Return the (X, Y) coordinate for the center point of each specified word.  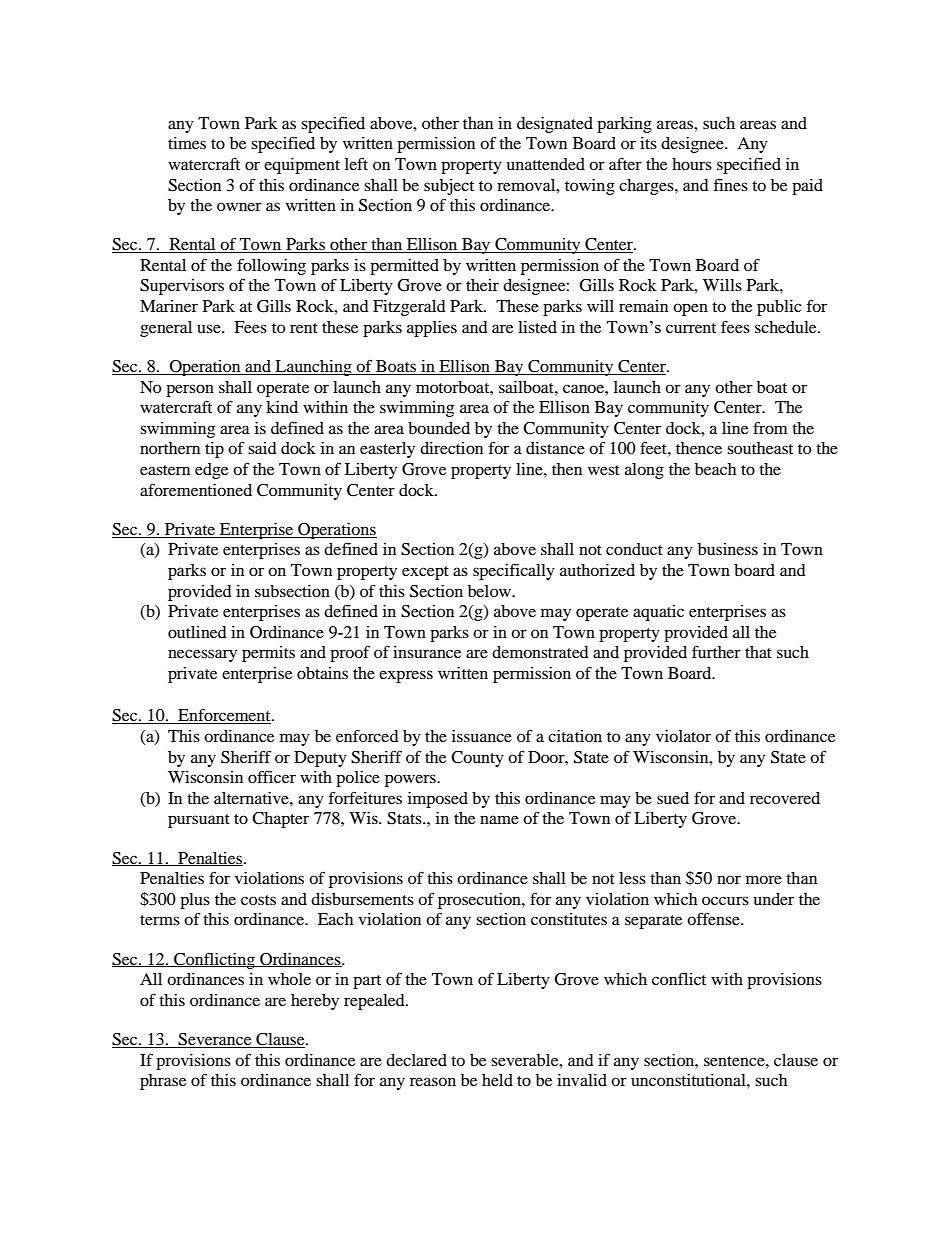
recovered (785, 798)
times (187, 143)
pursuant (199, 821)
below (491, 591)
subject (449, 187)
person (190, 390)
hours (692, 164)
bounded (439, 428)
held (497, 1080)
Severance (215, 1040)
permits (268, 654)
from (770, 427)
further (716, 651)
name (499, 819)
